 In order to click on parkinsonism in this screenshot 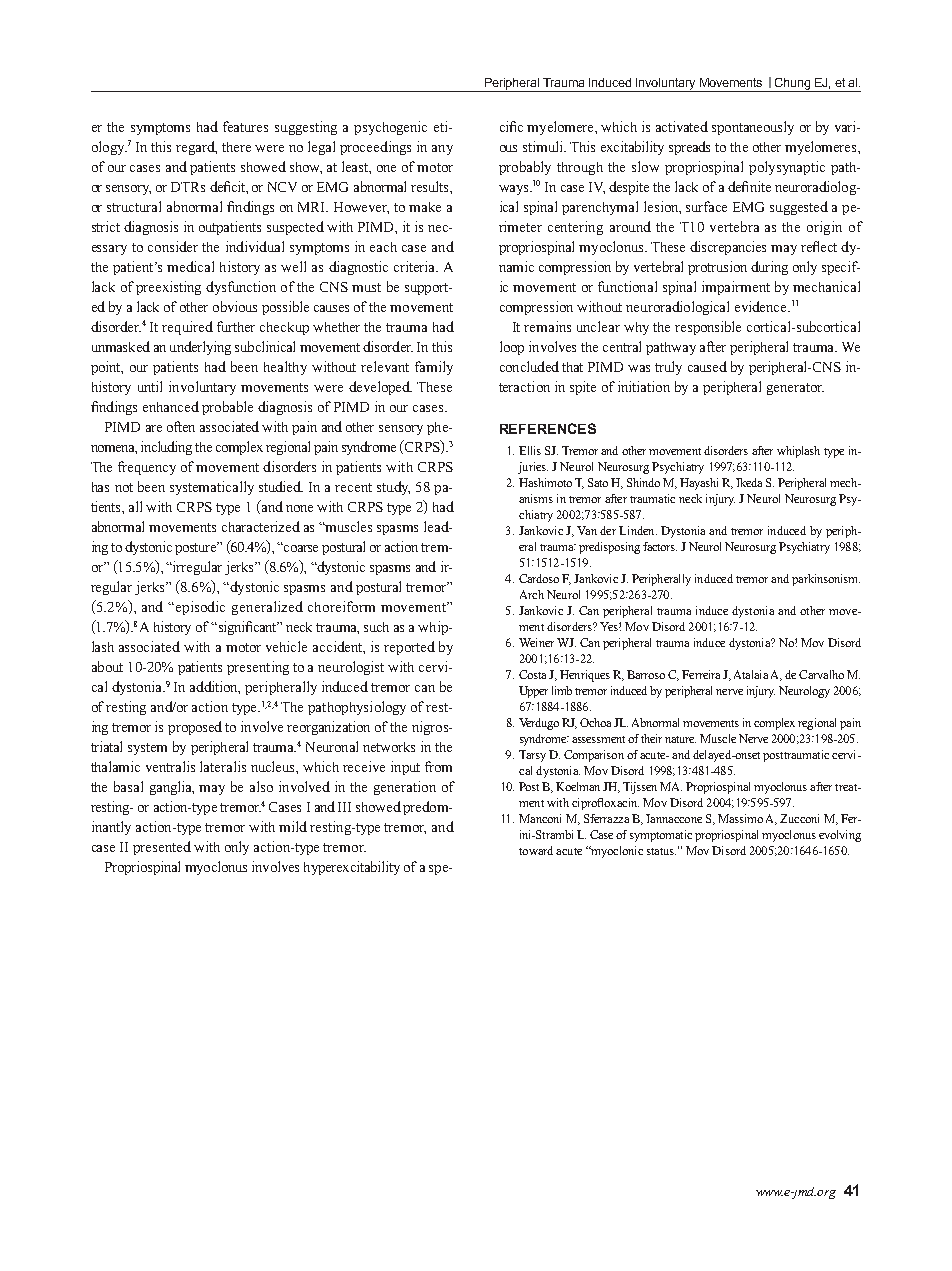, I will do `click(826, 580)`.
